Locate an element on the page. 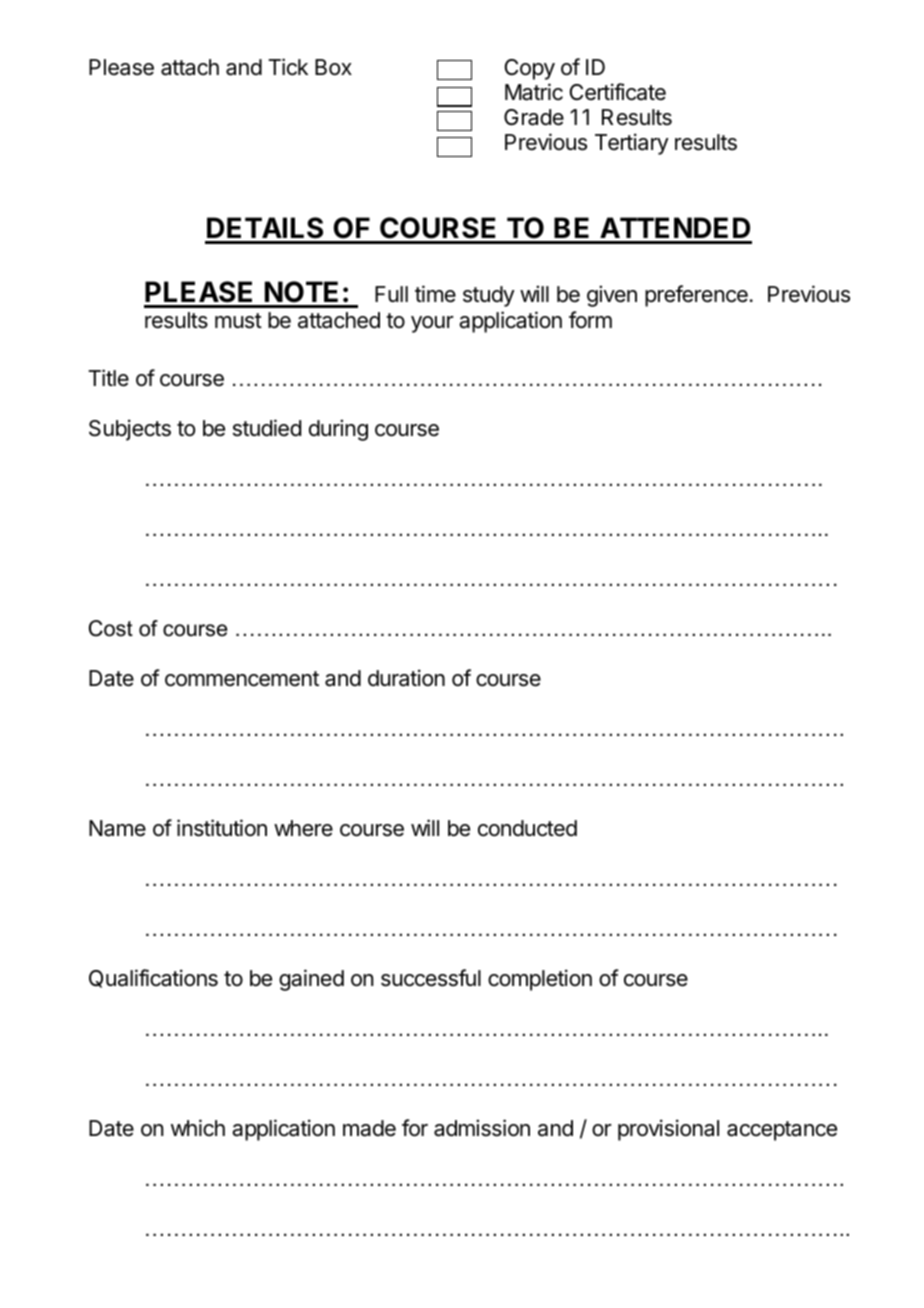  preference is located at coordinates (696, 296).
